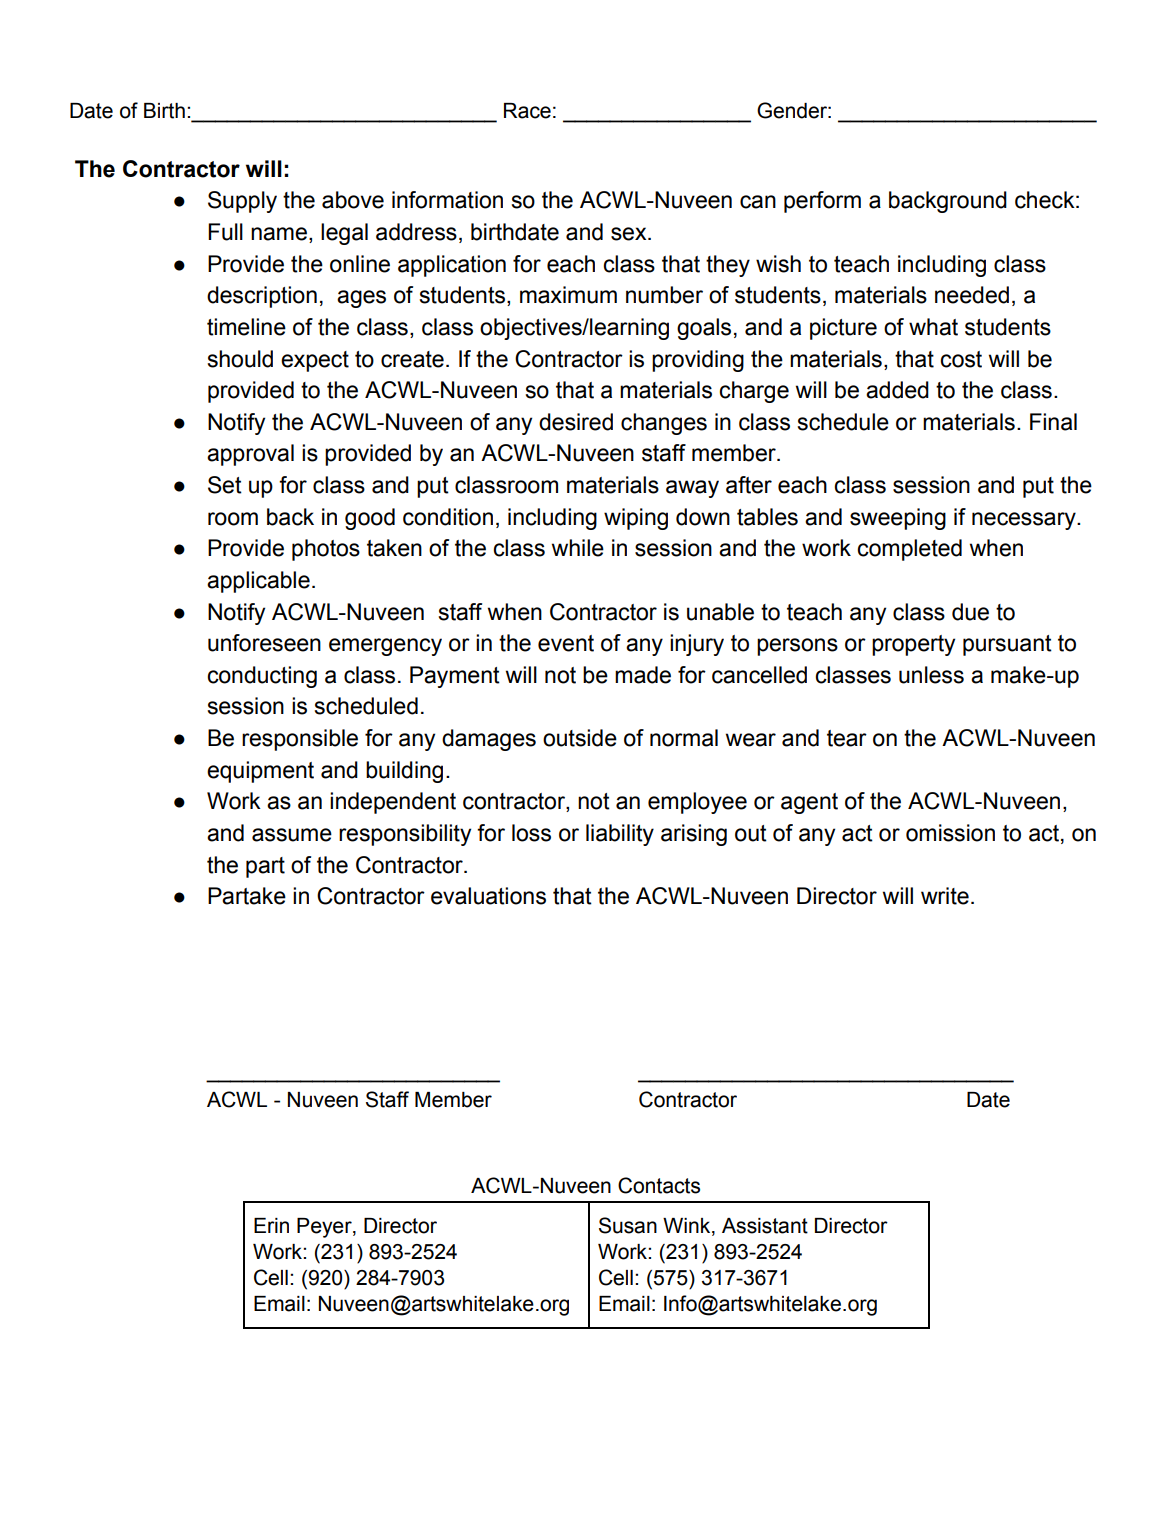 The image size is (1173, 1518). I want to click on sweeping, so click(898, 519).
